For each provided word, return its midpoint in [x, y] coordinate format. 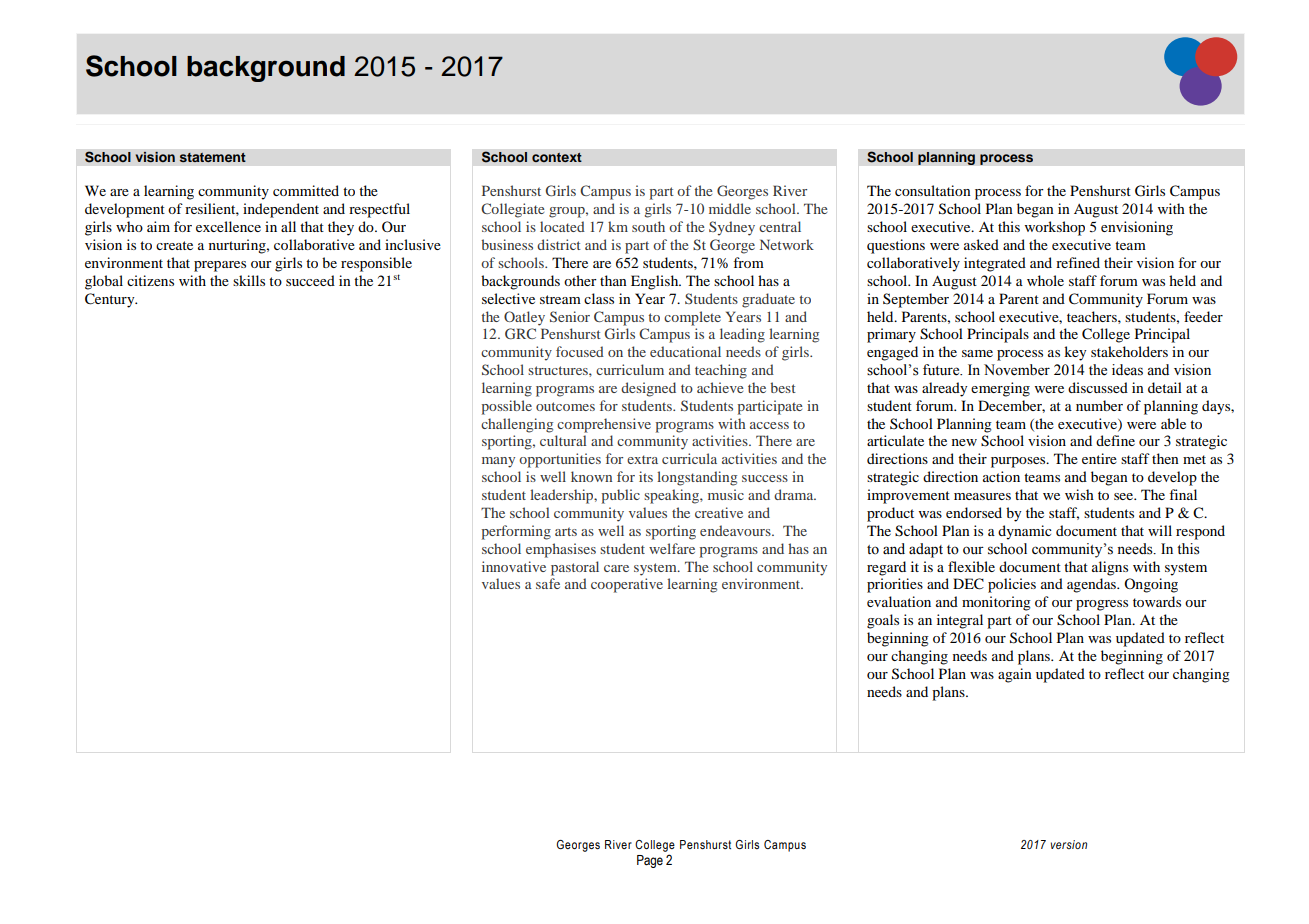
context [557, 157]
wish [1079, 494]
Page [650, 861]
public [621, 496]
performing [516, 532]
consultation [933, 190]
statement [212, 157]
